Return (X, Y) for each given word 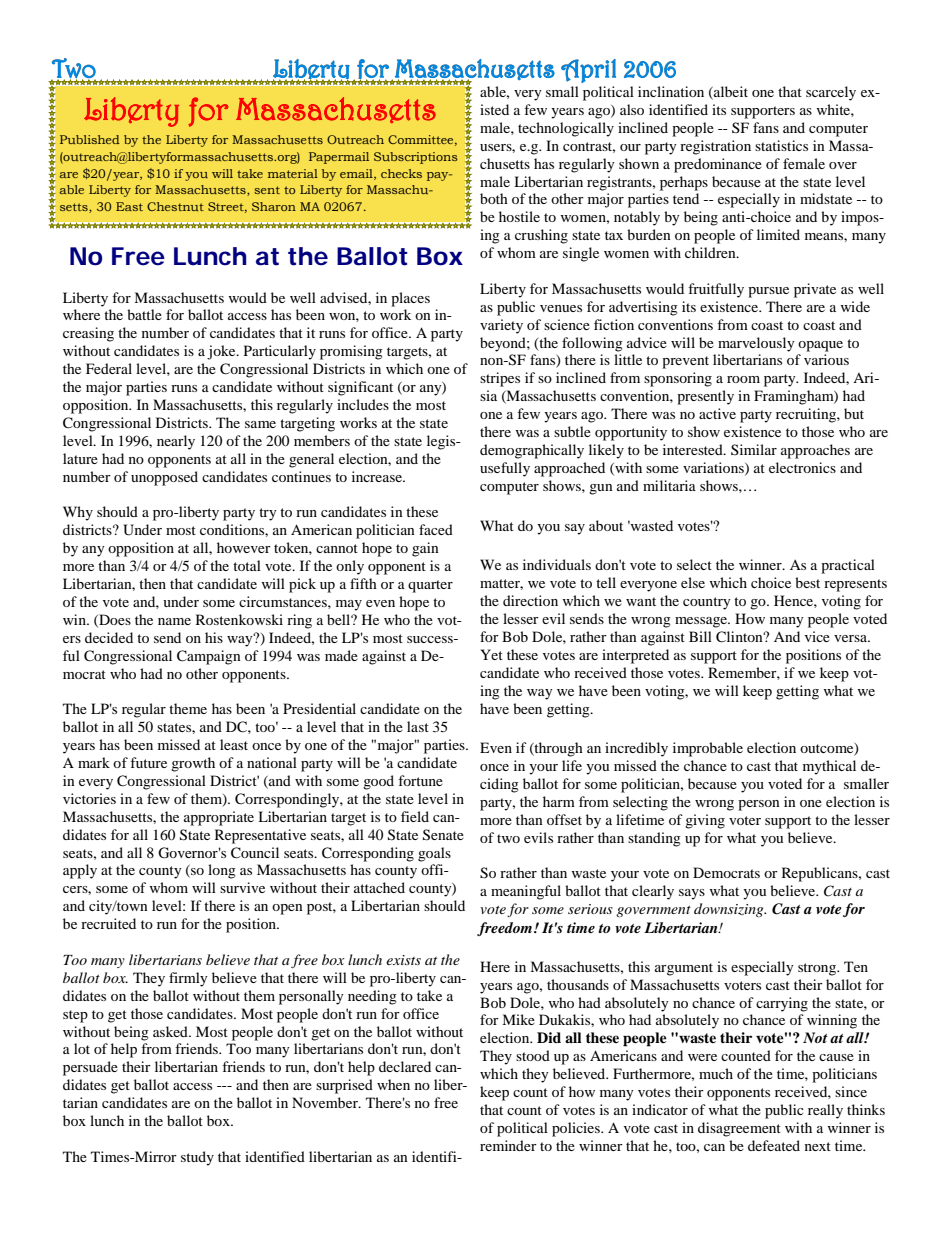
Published (90, 139)
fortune (420, 780)
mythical (829, 767)
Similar (754, 449)
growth (193, 764)
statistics (781, 145)
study (197, 1158)
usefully (505, 469)
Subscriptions (416, 158)
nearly (176, 442)
